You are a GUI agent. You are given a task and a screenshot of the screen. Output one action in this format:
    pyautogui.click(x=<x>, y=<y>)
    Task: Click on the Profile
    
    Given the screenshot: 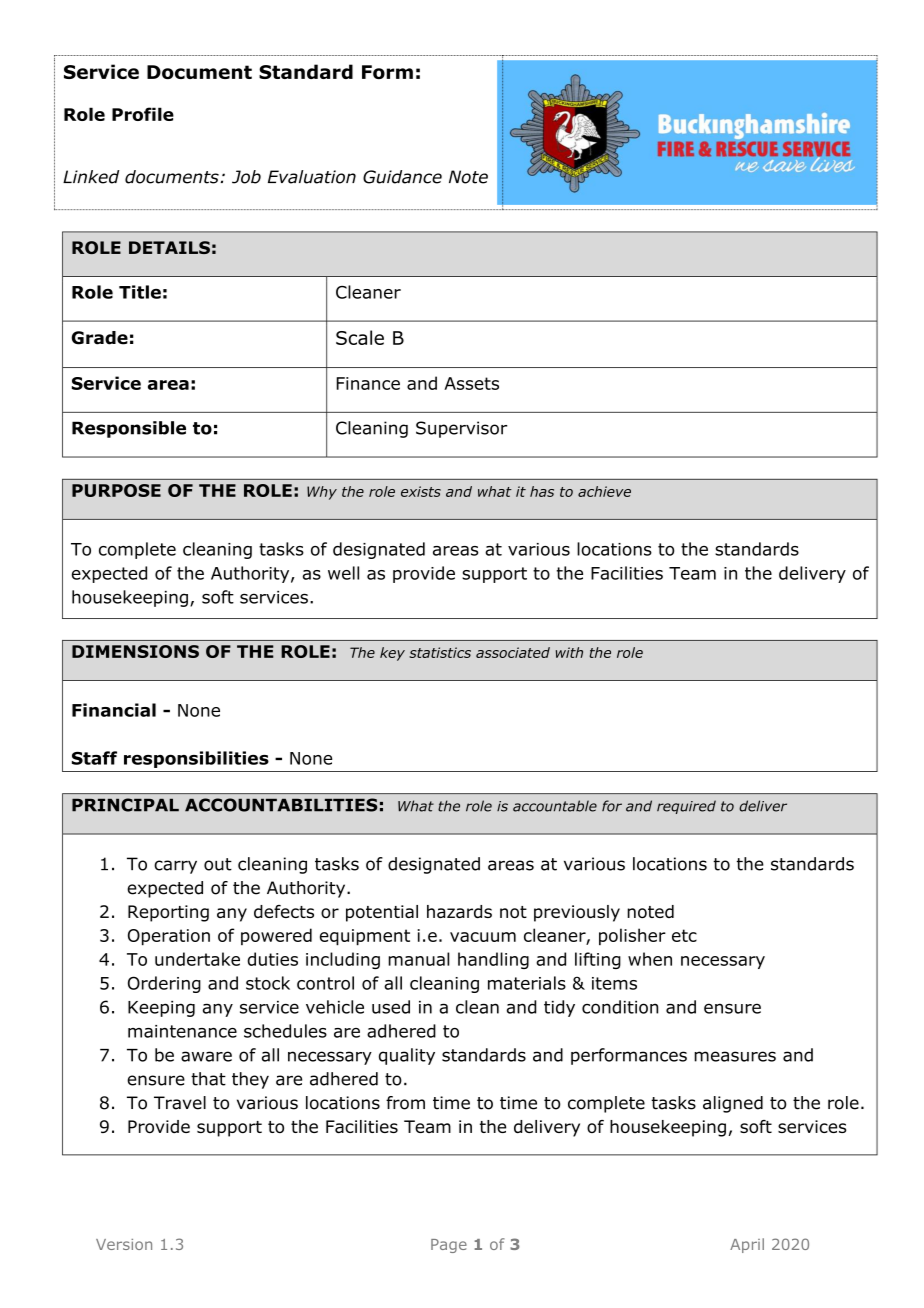 What is the action you would take?
    pyautogui.click(x=143, y=114)
